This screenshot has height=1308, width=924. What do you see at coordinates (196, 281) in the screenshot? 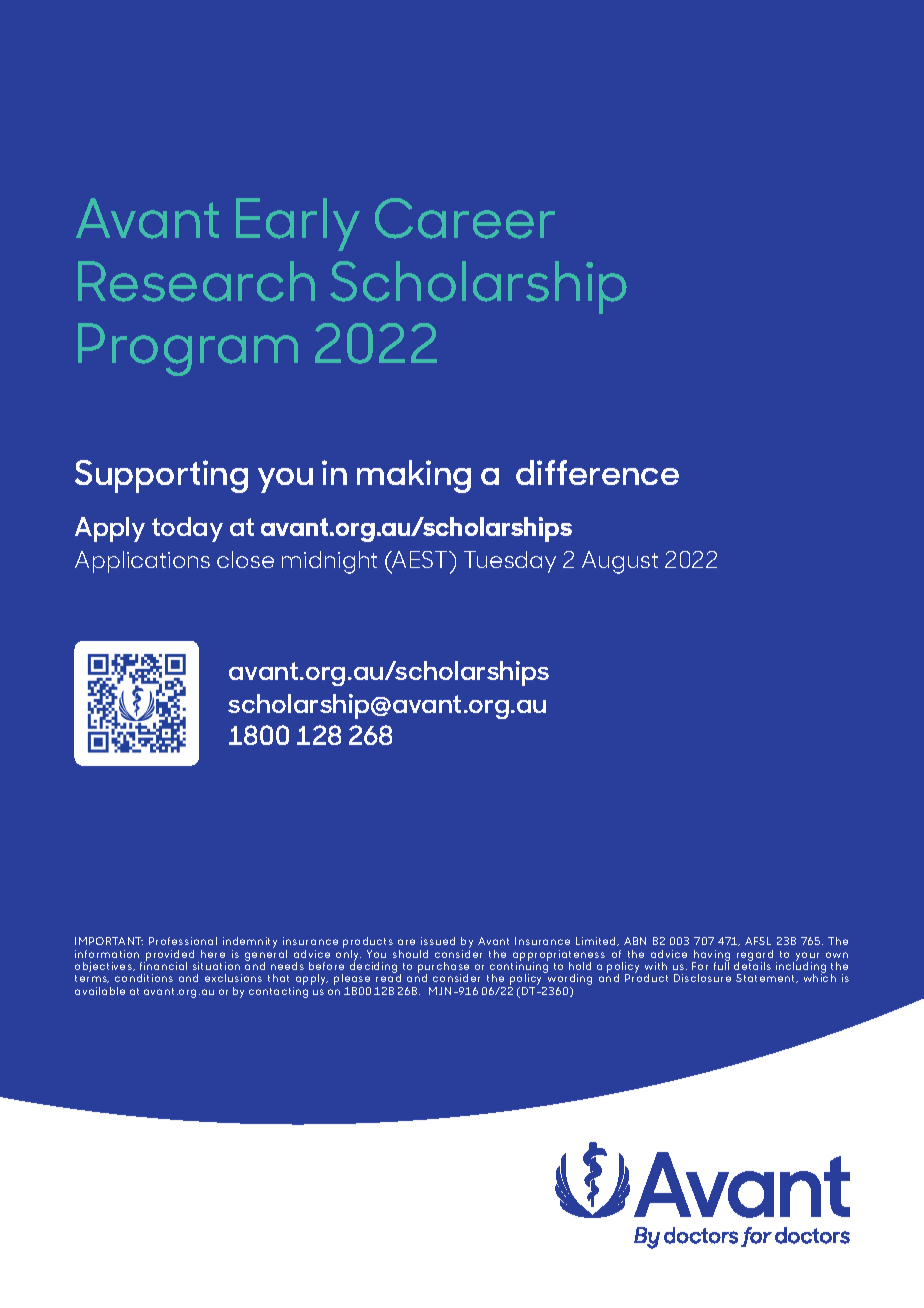
I see `Research` at bounding box center [196, 281].
